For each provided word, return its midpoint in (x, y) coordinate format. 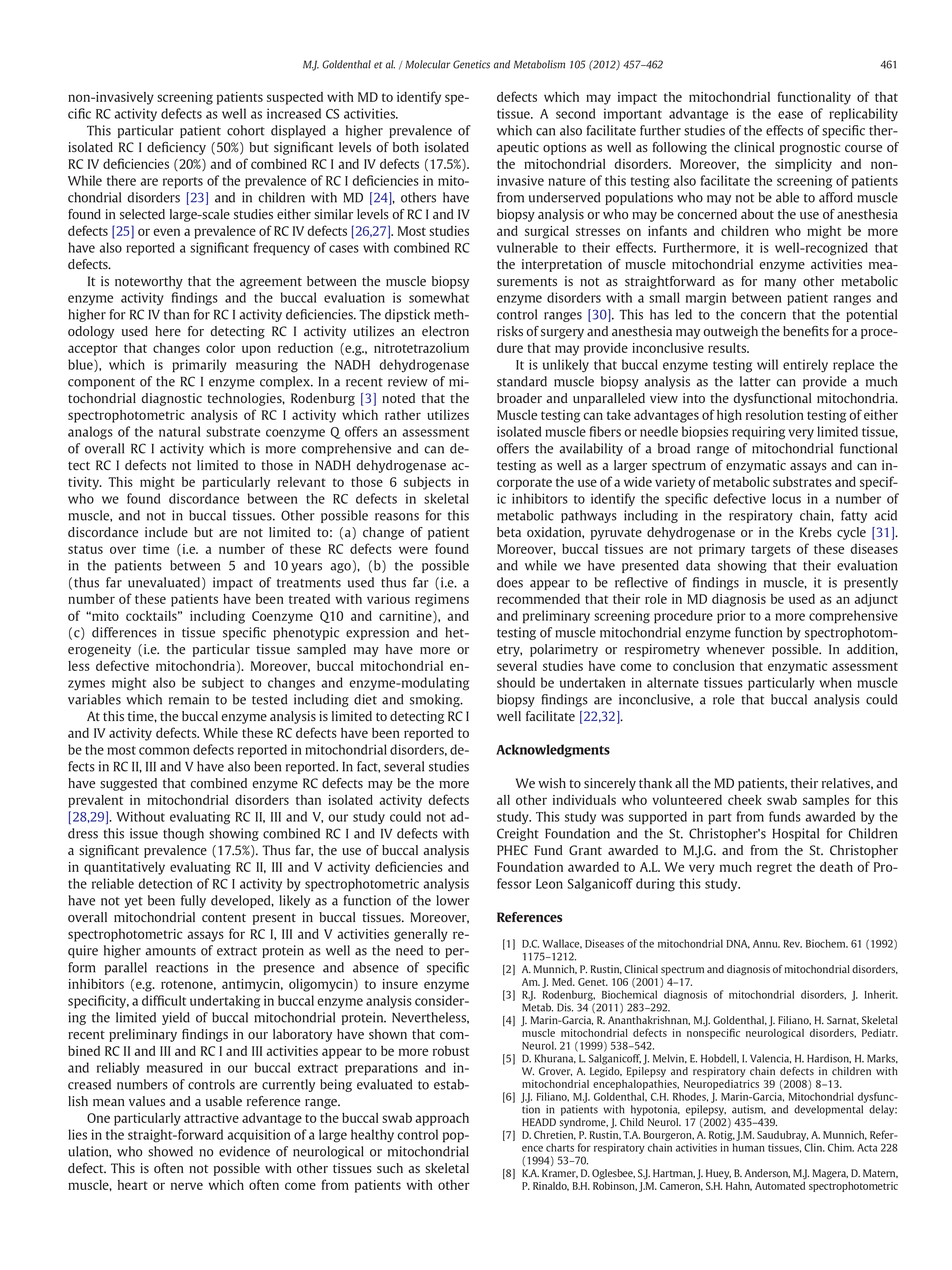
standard (522, 381)
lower (453, 900)
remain (189, 699)
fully (193, 901)
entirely (805, 366)
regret (774, 869)
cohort (246, 130)
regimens (442, 600)
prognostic (810, 148)
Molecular (428, 64)
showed (170, 1151)
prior (731, 617)
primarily (199, 366)
